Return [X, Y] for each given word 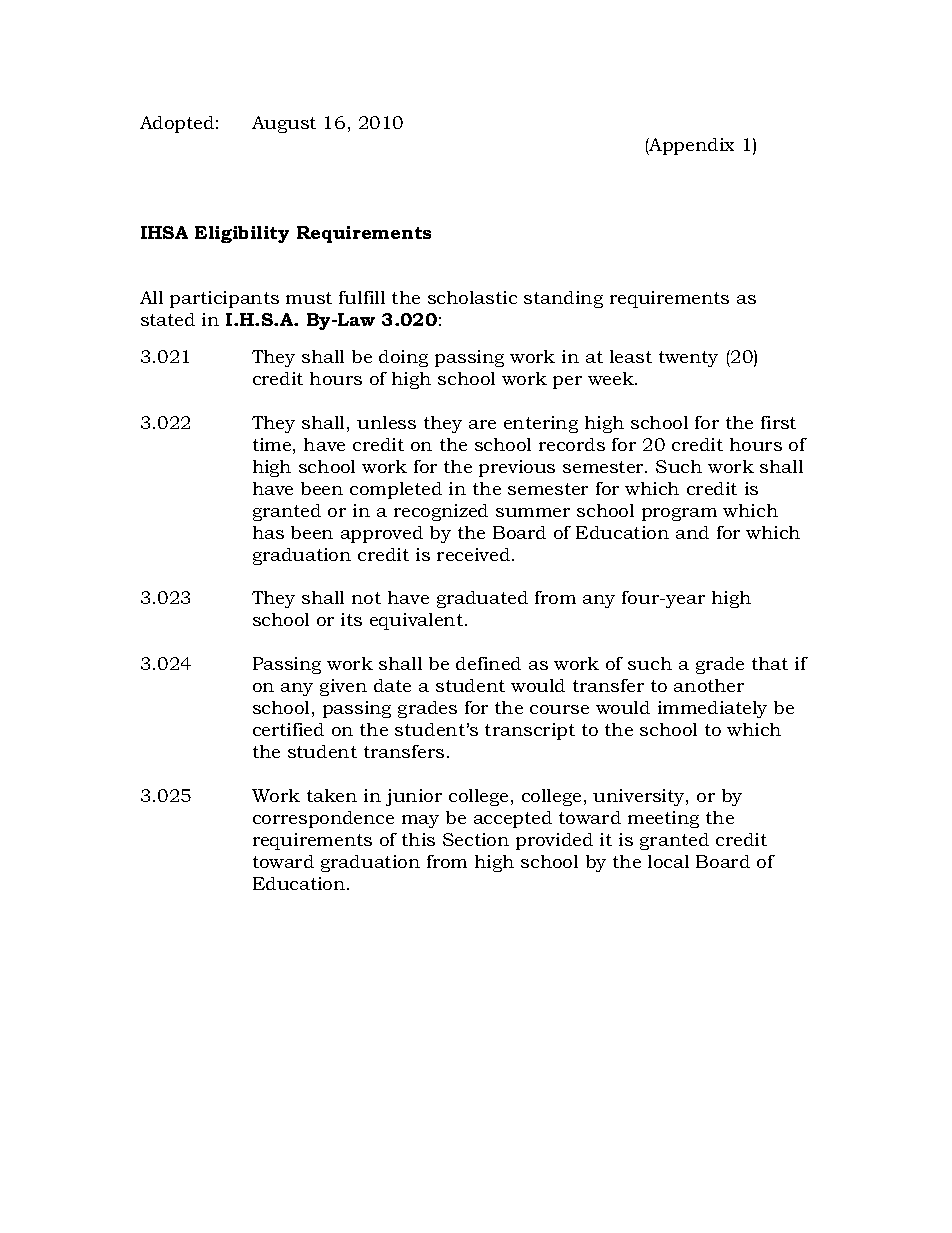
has [268, 532]
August [284, 124]
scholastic [472, 297]
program [679, 514]
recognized [441, 512]
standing [563, 299]
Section [476, 839]
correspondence [323, 819]
